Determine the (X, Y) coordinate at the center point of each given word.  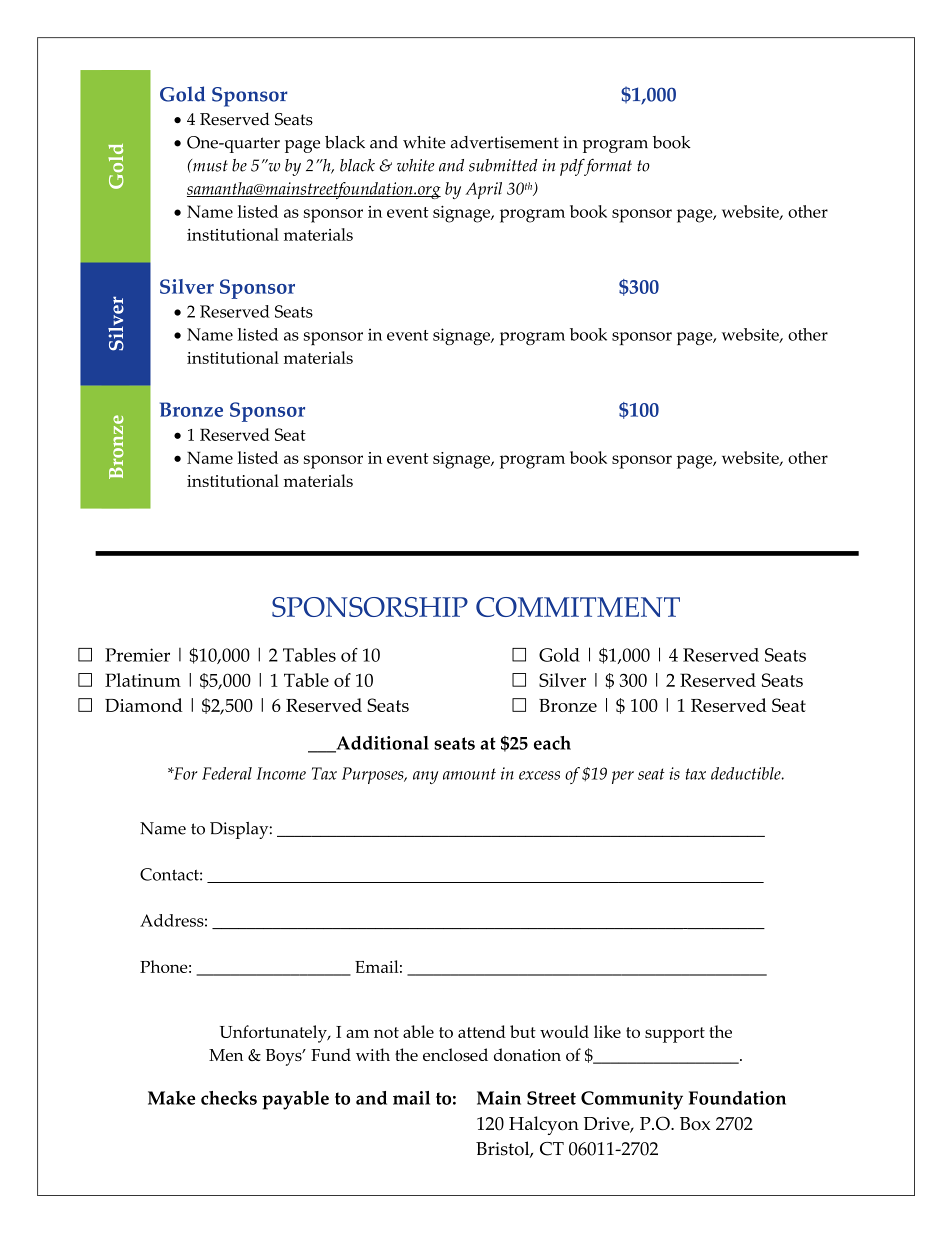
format (607, 167)
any (425, 777)
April (483, 190)
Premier (137, 655)
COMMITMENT (578, 607)
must (209, 165)
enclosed (455, 1054)
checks (229, 1098)
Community (632, 1100)
